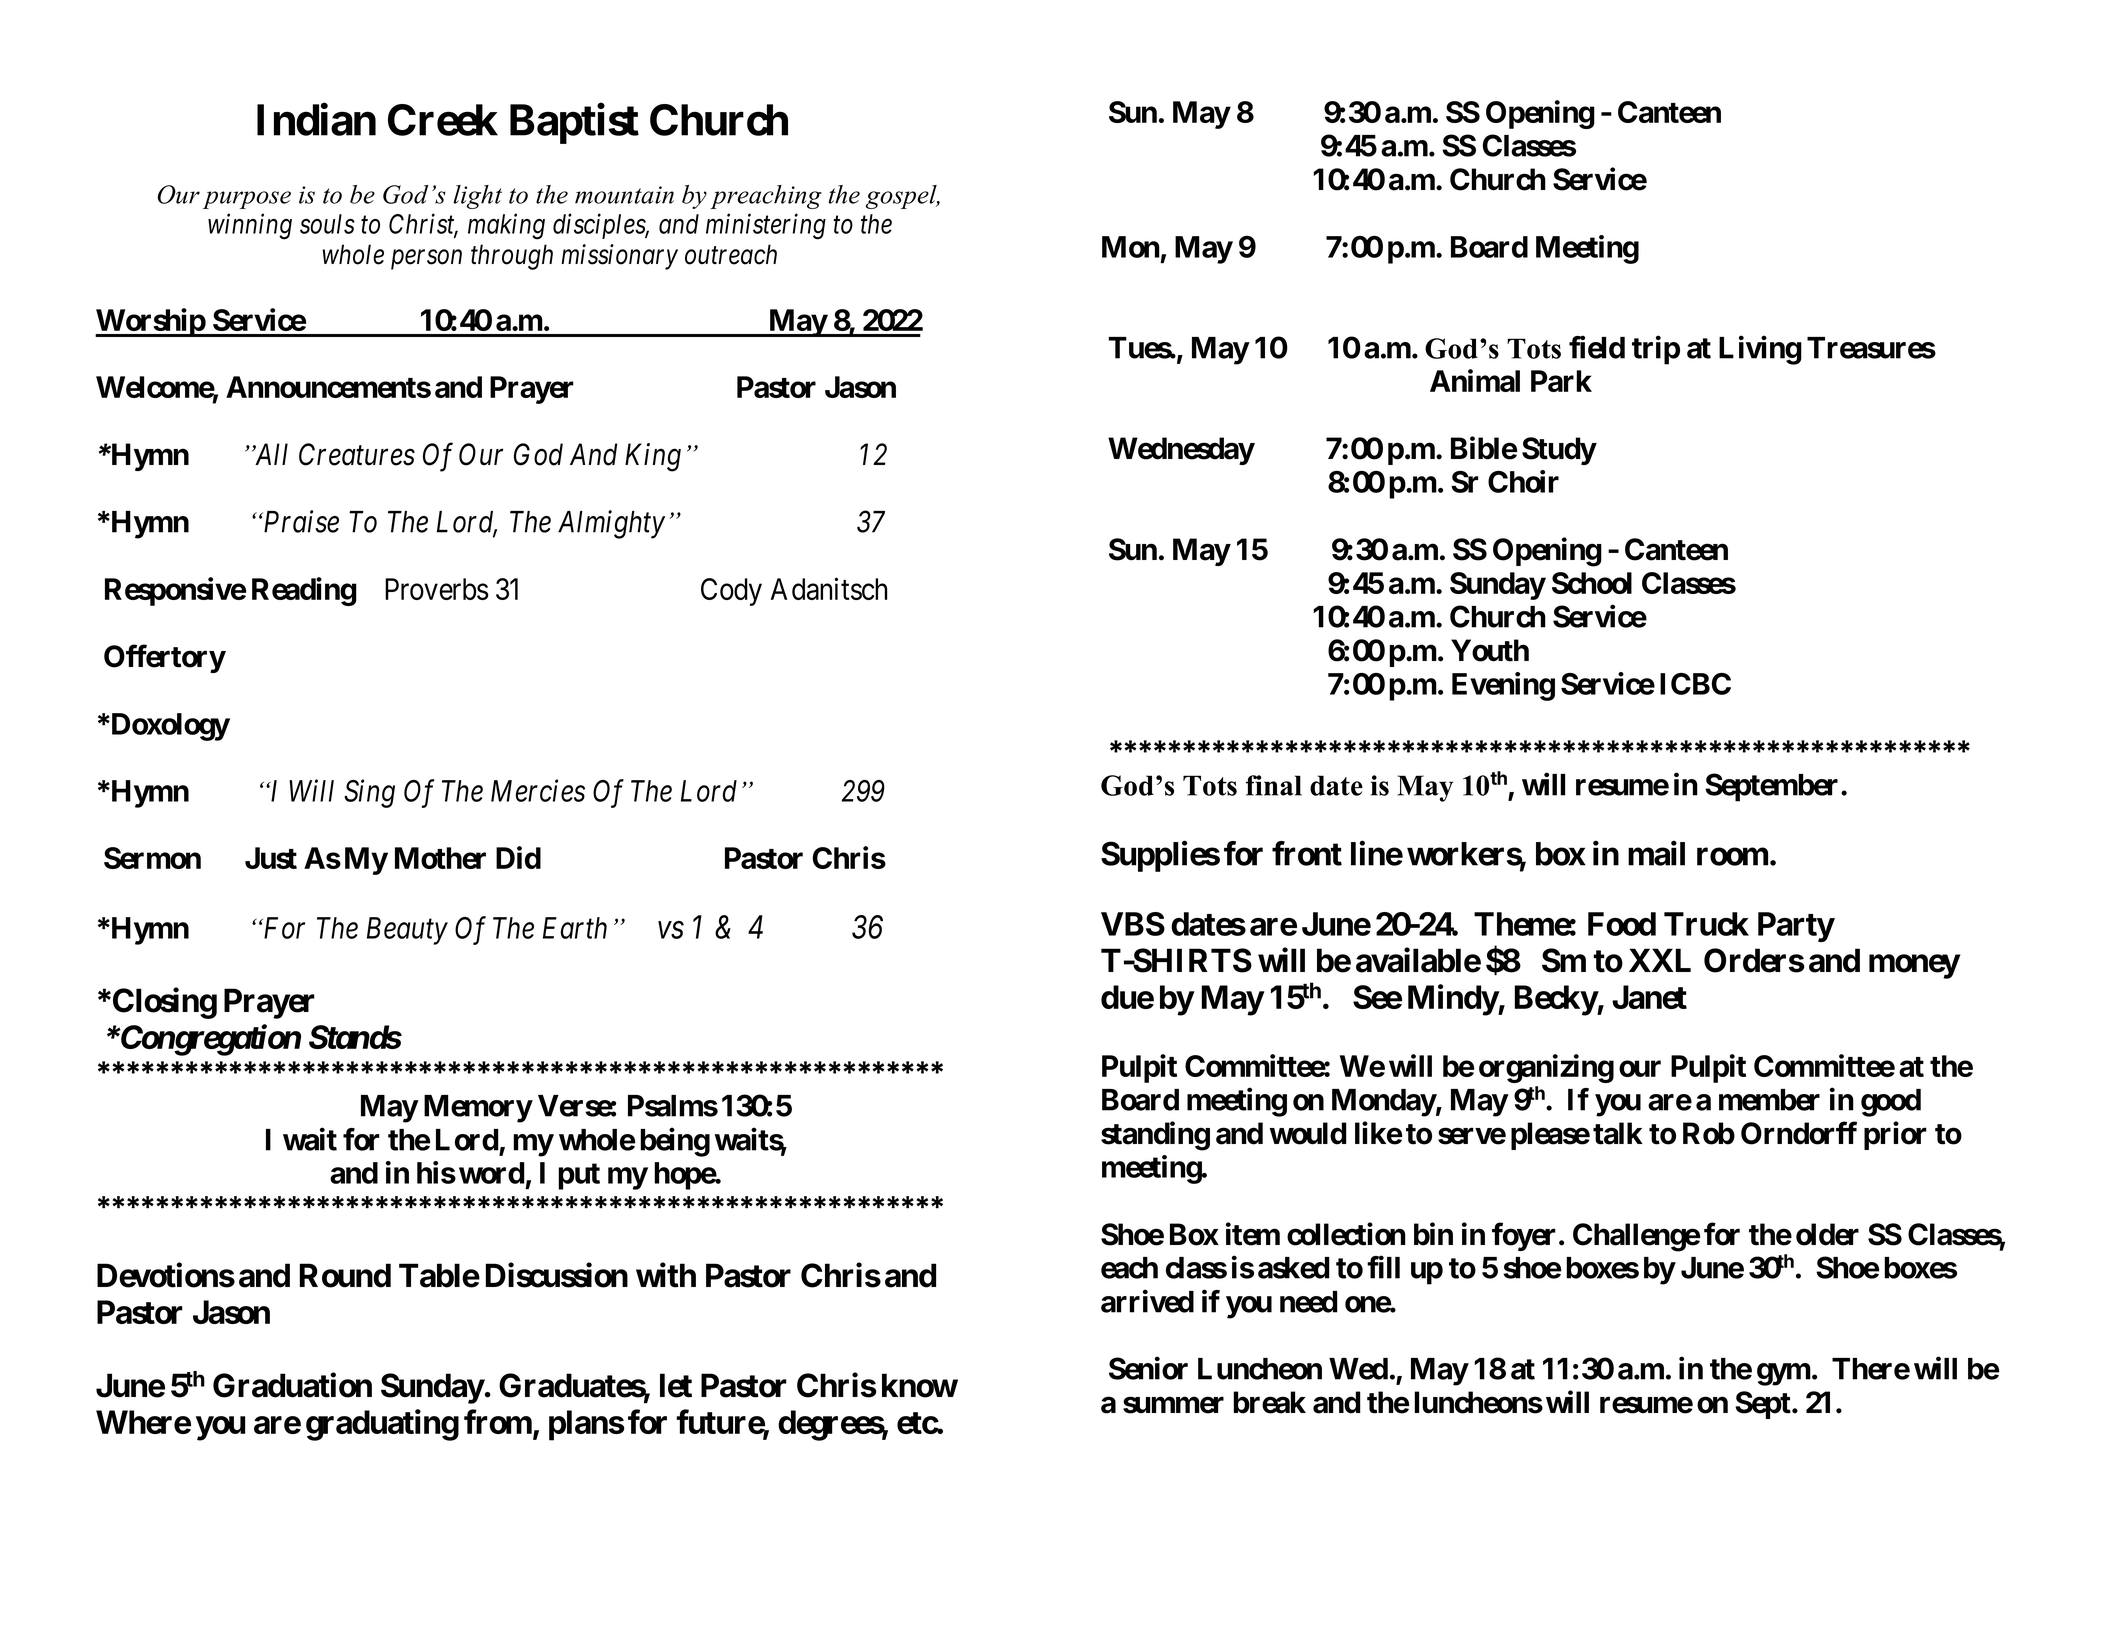  Describe the element at coordinates (1592, 583) in the screenshot. I see `School` at that location.
